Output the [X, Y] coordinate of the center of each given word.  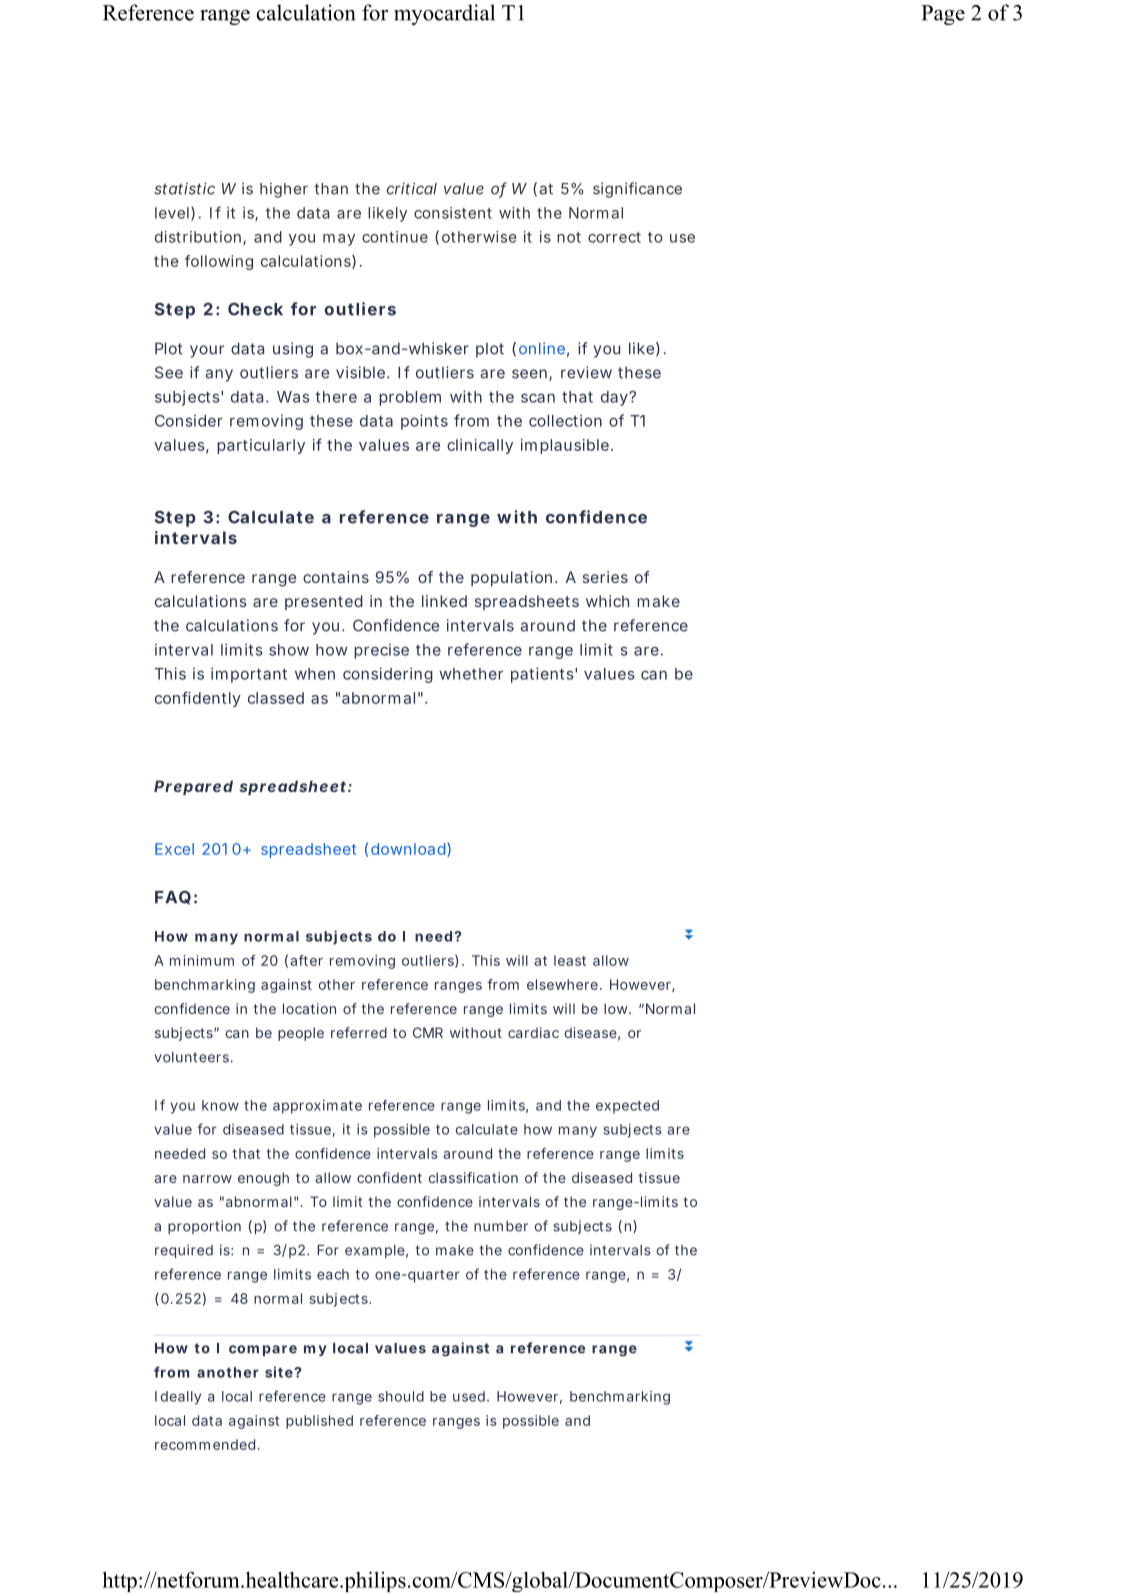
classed [276, 698]
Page [943, 15]
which [607, 601]
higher [284, 190]
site [280, 1372]
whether [471, 674]
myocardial [444, 14]
